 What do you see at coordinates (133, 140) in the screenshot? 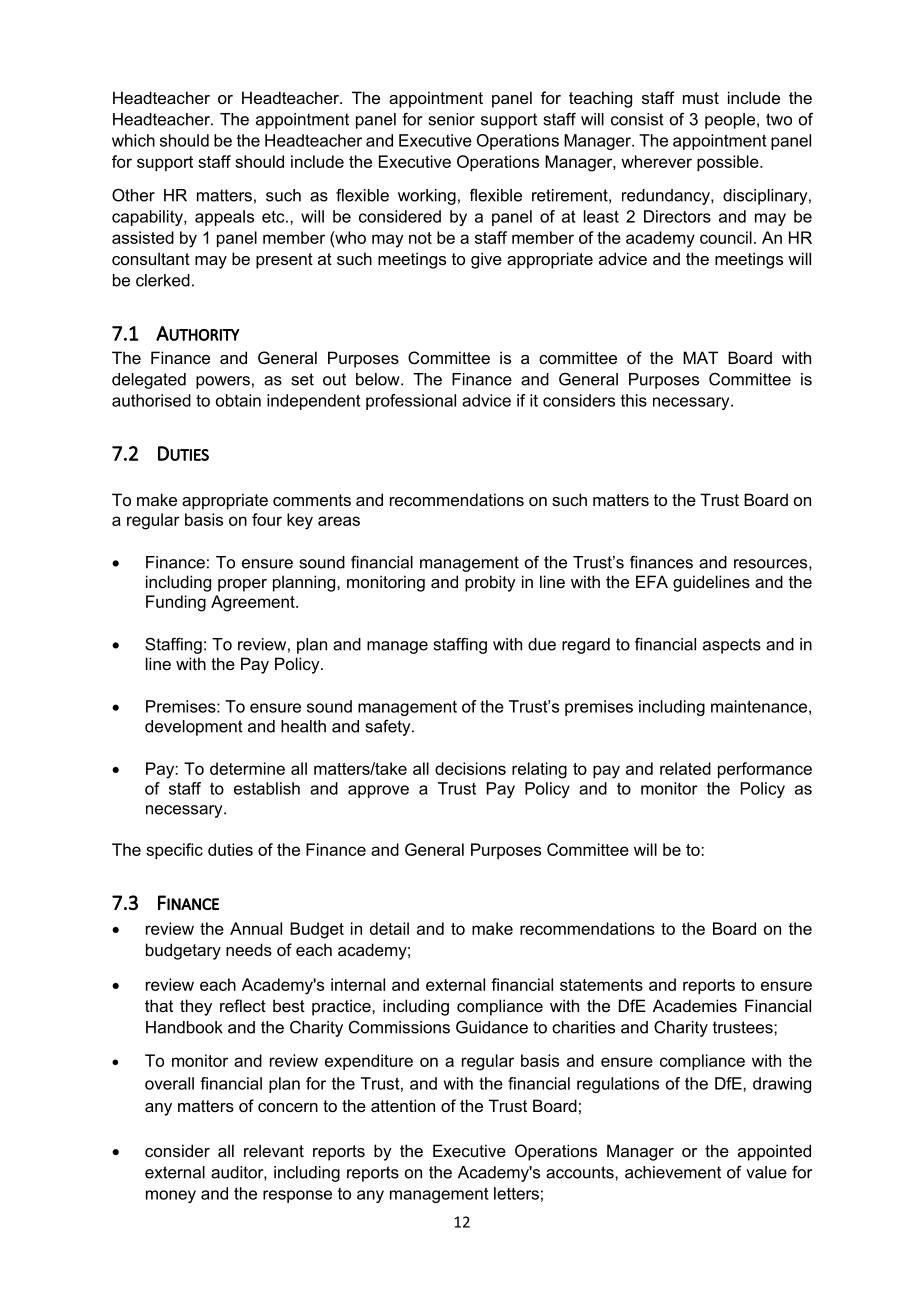
I see `which` at bounding box center [133, 140].
